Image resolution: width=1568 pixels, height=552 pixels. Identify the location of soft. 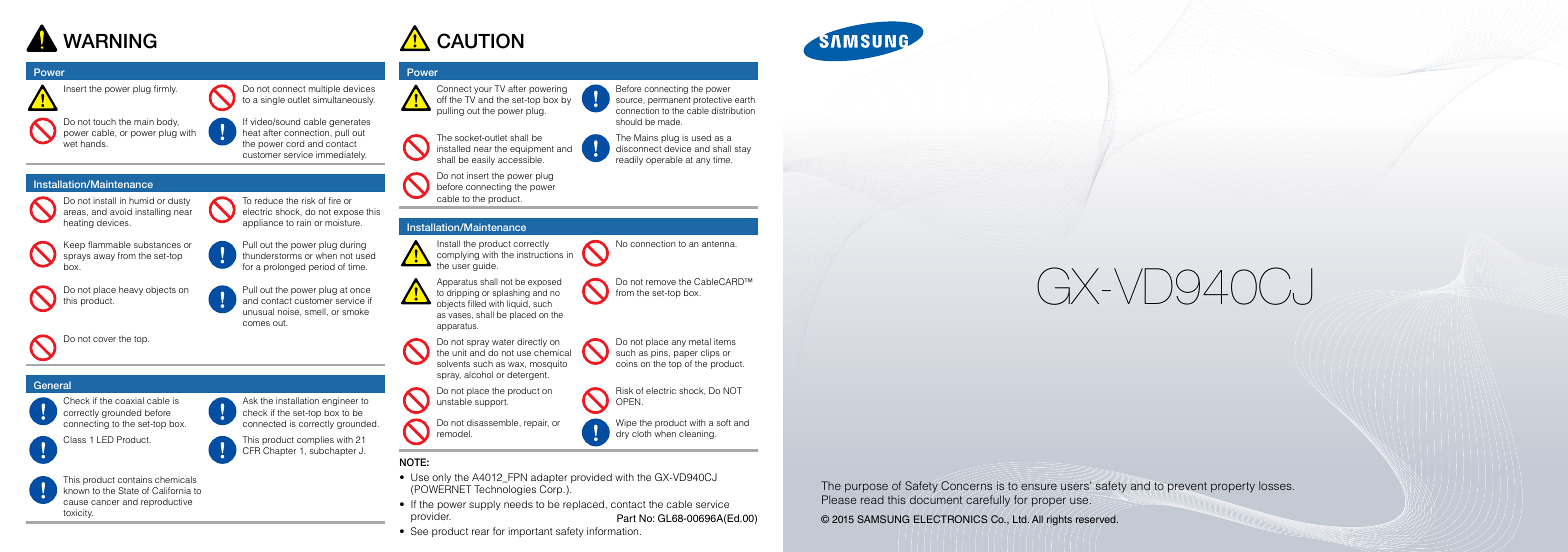
(724, 422).
